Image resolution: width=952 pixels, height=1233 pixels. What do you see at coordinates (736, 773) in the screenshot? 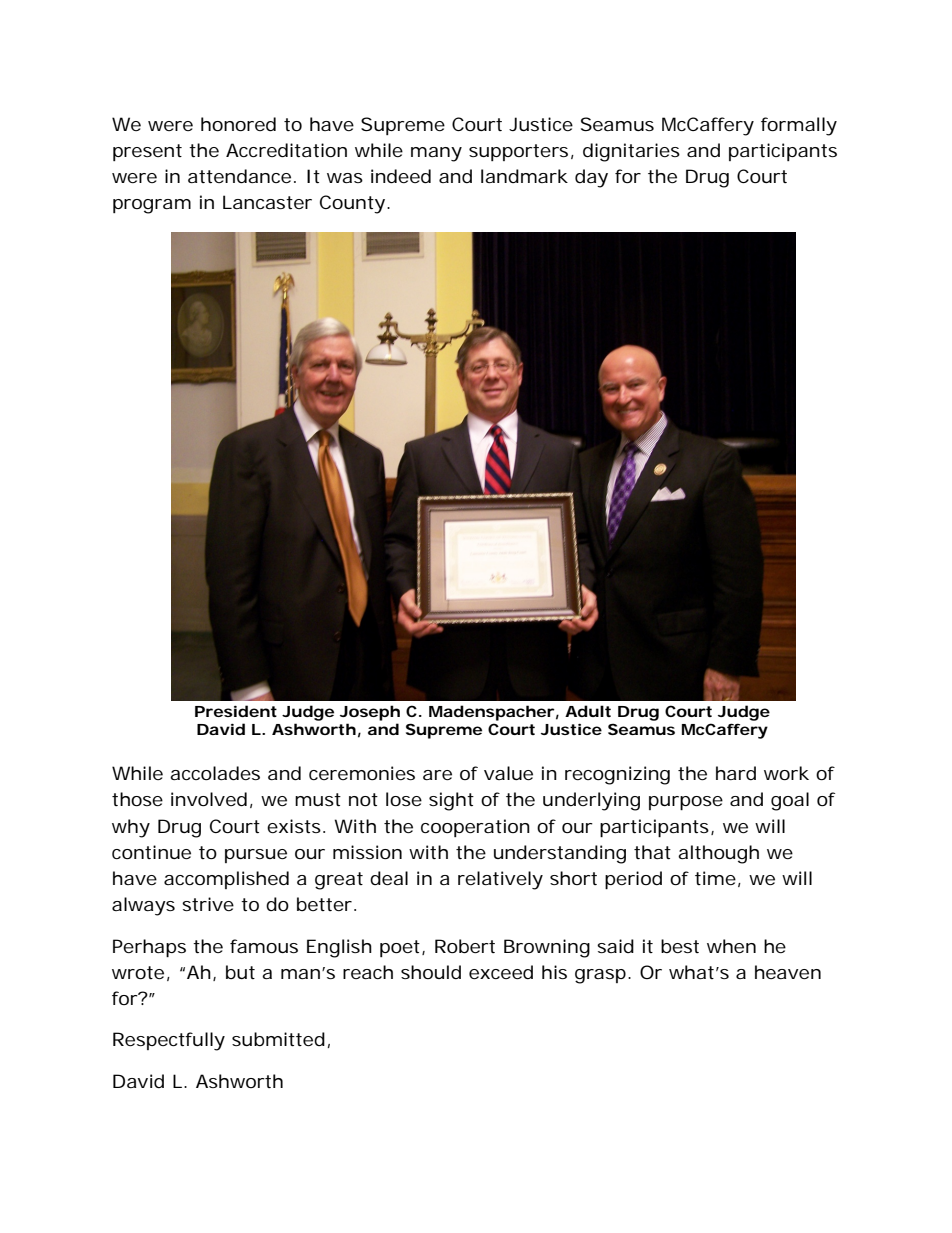
I see `hard` at bounding box center [736, 773].
